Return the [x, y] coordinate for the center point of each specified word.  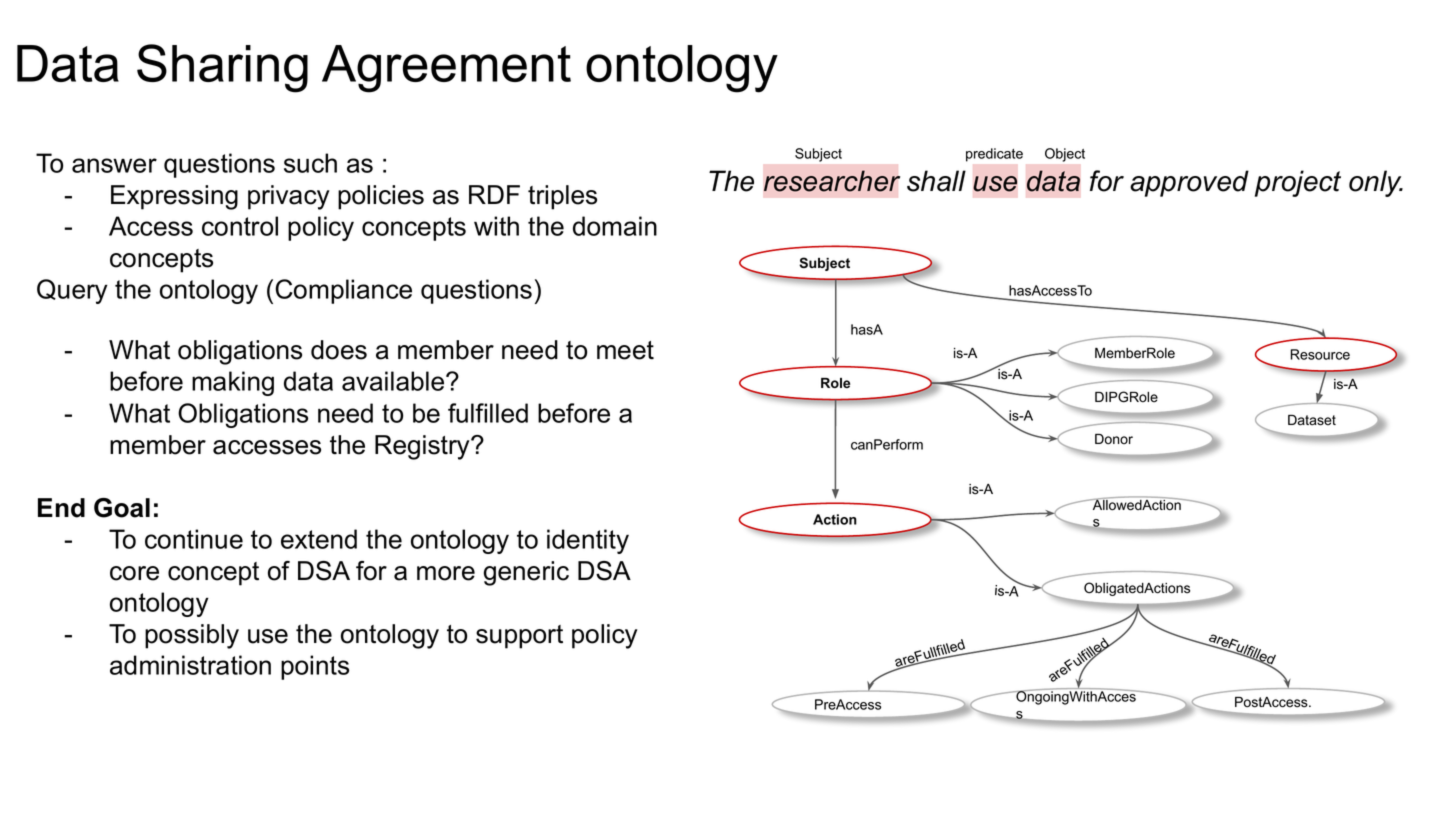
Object [1065, 155]
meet [625, 350]
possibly [192, 636]
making [233, 383]
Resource [1320, 354]
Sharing [222, 68]
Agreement [446, 69]
